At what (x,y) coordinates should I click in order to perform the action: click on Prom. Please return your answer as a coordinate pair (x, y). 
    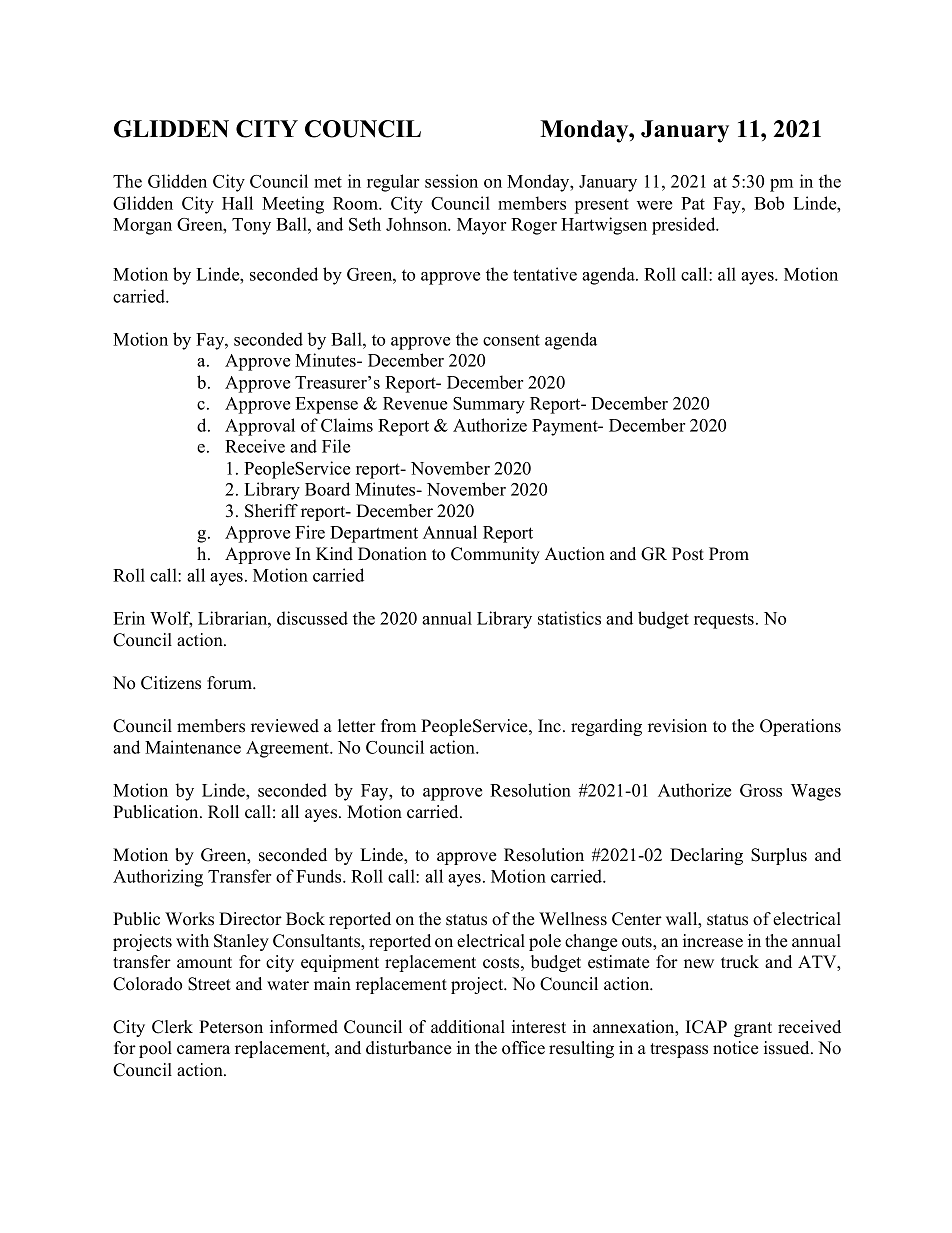
    Looking at the image, I should click on (729, 554).
